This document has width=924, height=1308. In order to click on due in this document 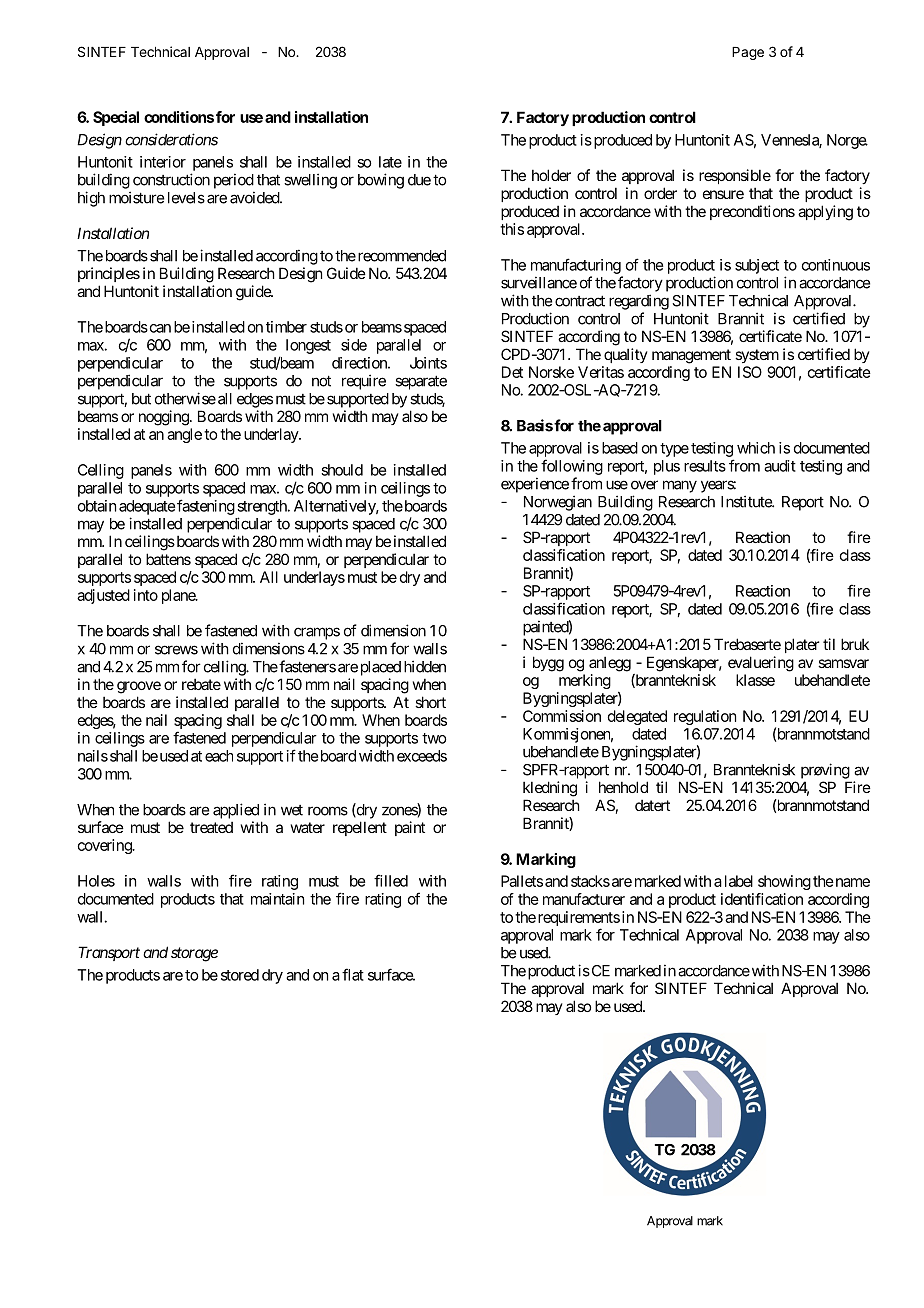, I will do `click(419, 180)`.
